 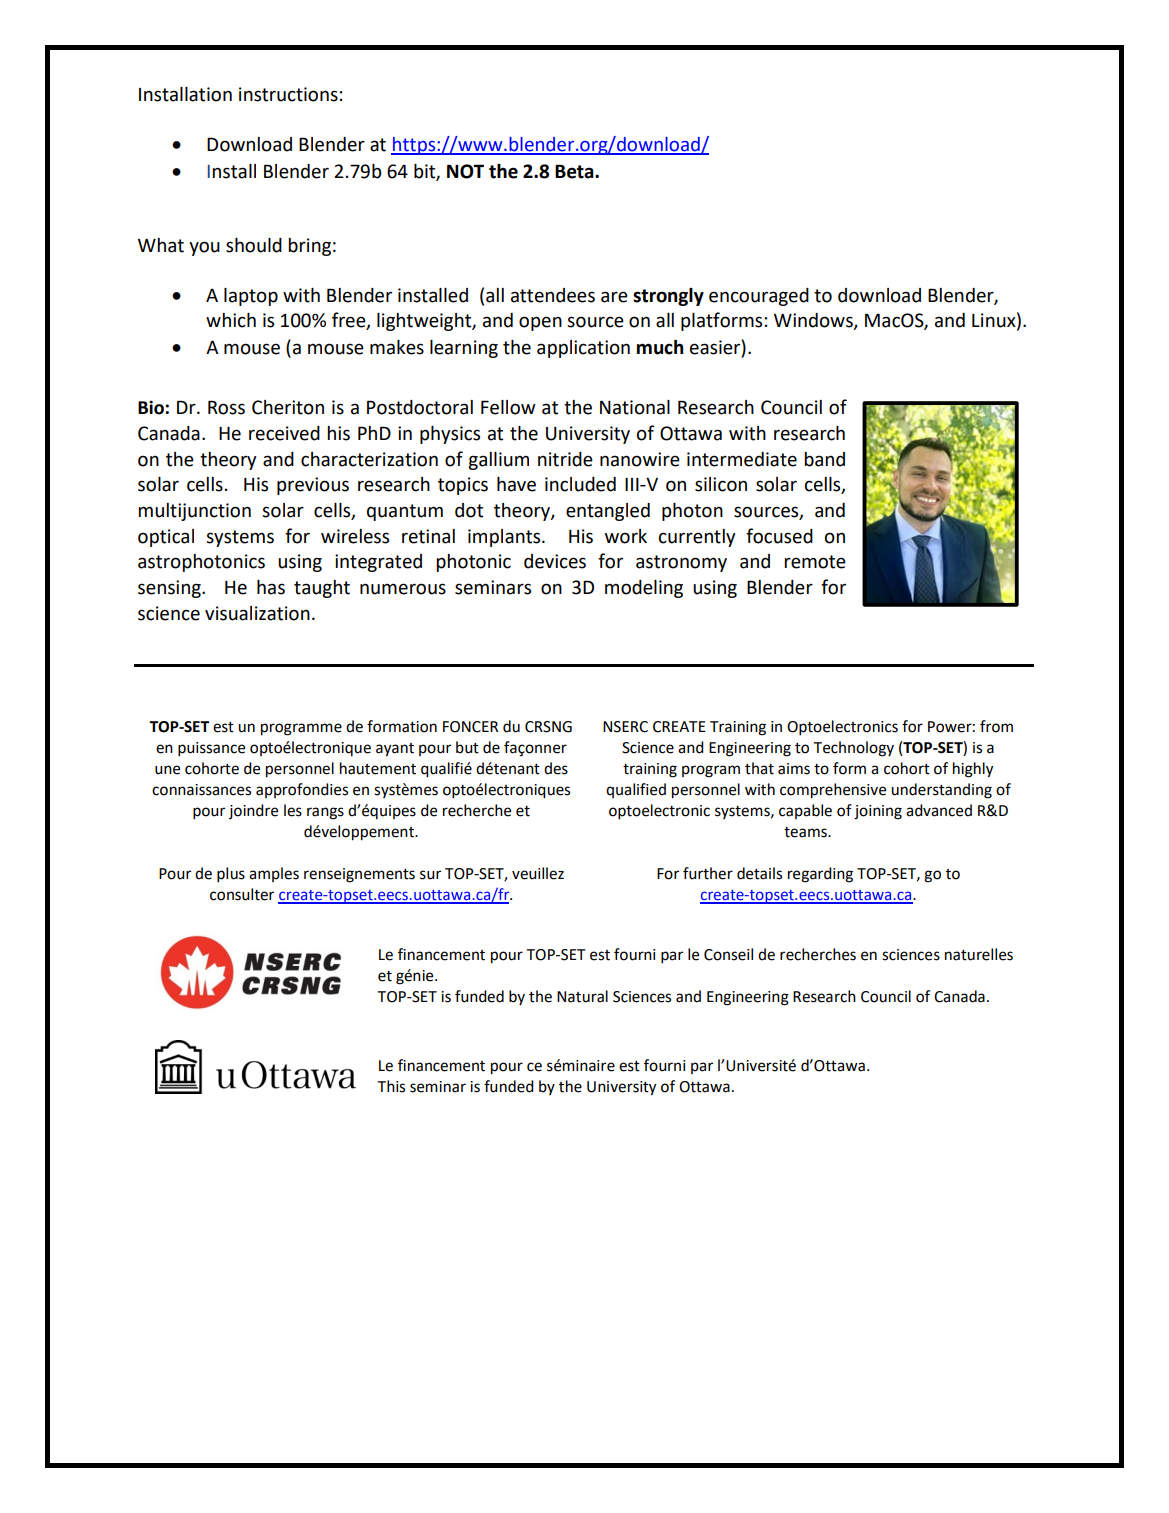 What do you see at coordinates (288, 94) in the screenshot?
I see `instructions` at bounding box center [288, 94].
